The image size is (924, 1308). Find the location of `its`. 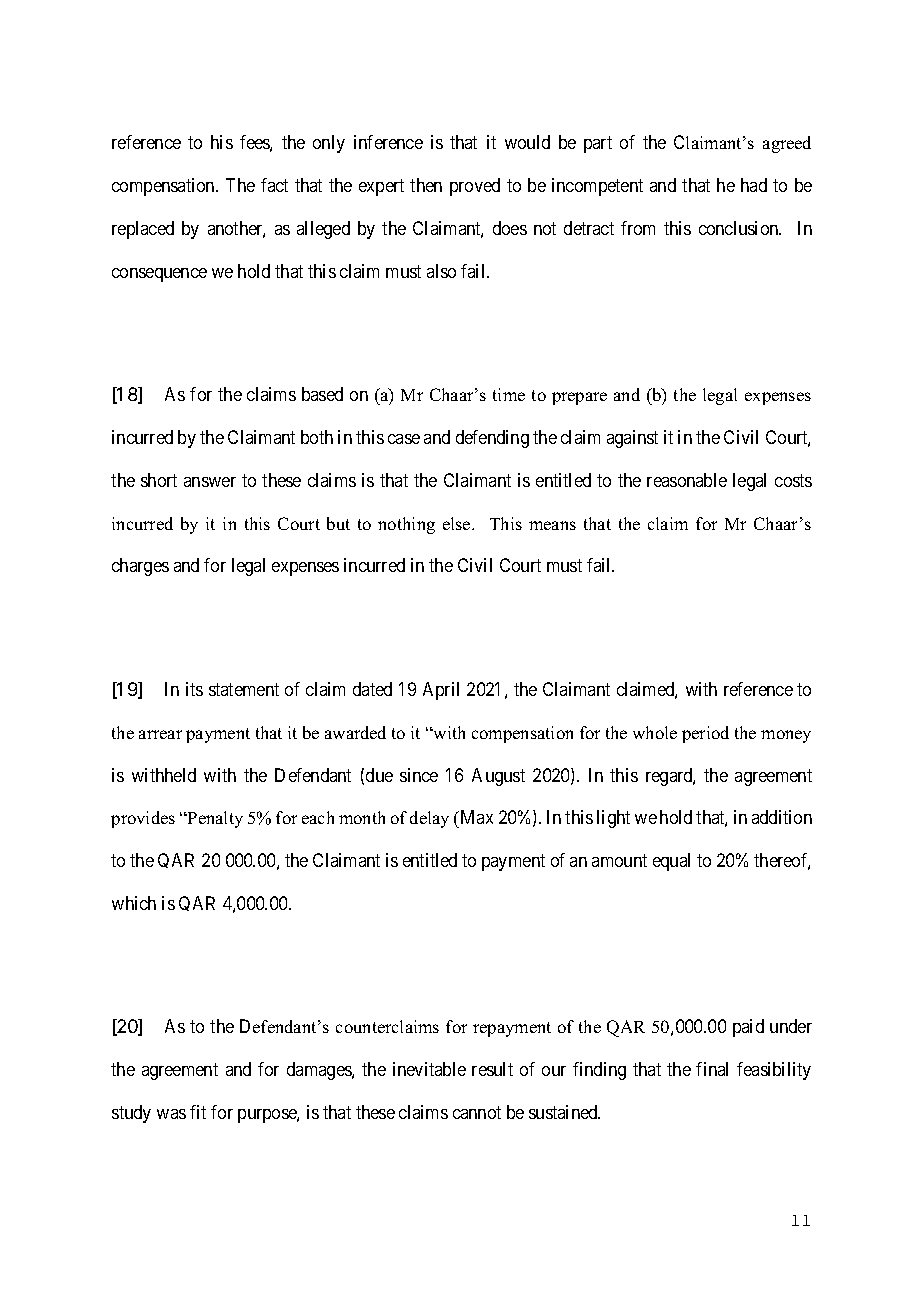

its is located at coordinates (194, 689).
